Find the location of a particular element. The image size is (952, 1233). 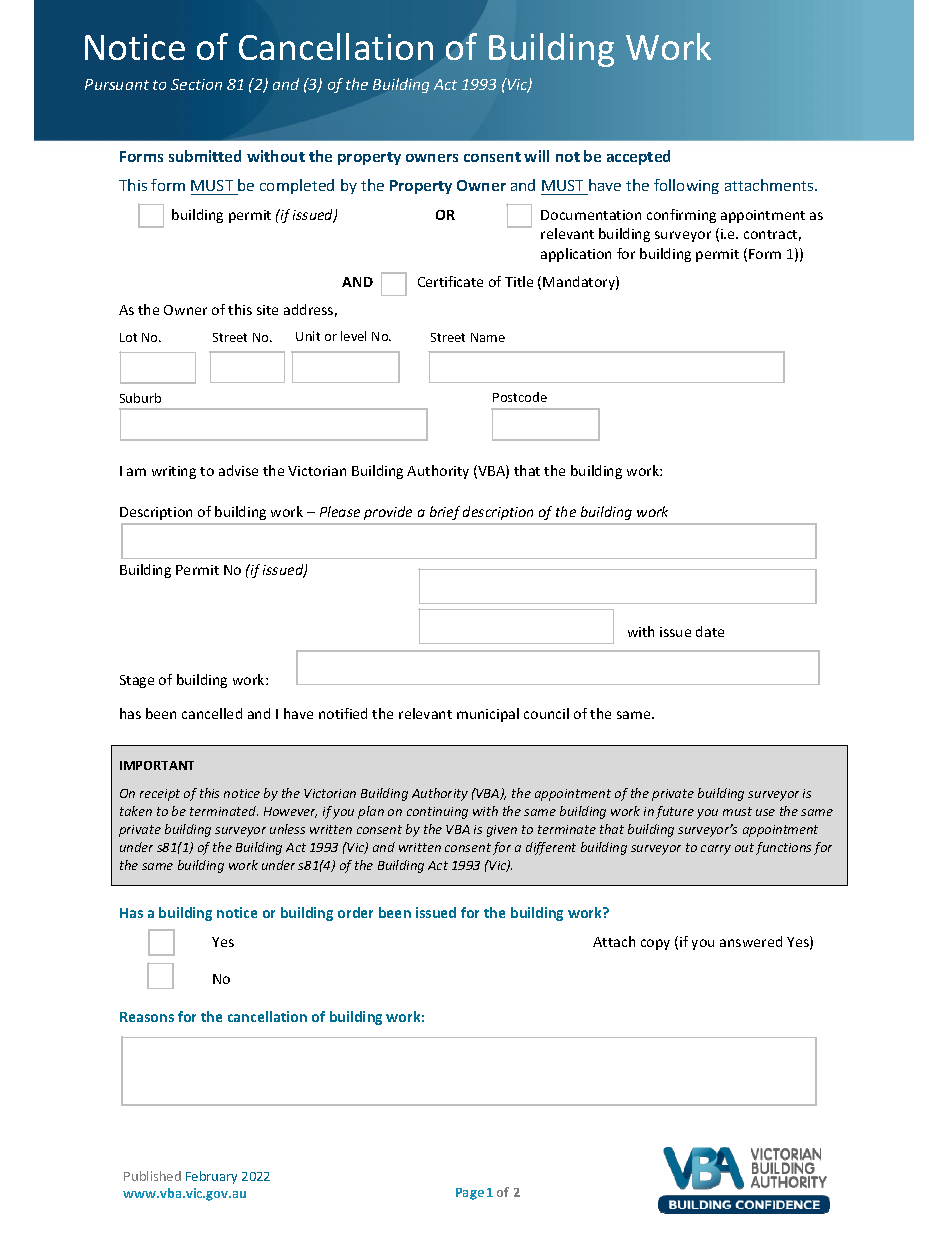

Section is located at coordinates (196, 84).
